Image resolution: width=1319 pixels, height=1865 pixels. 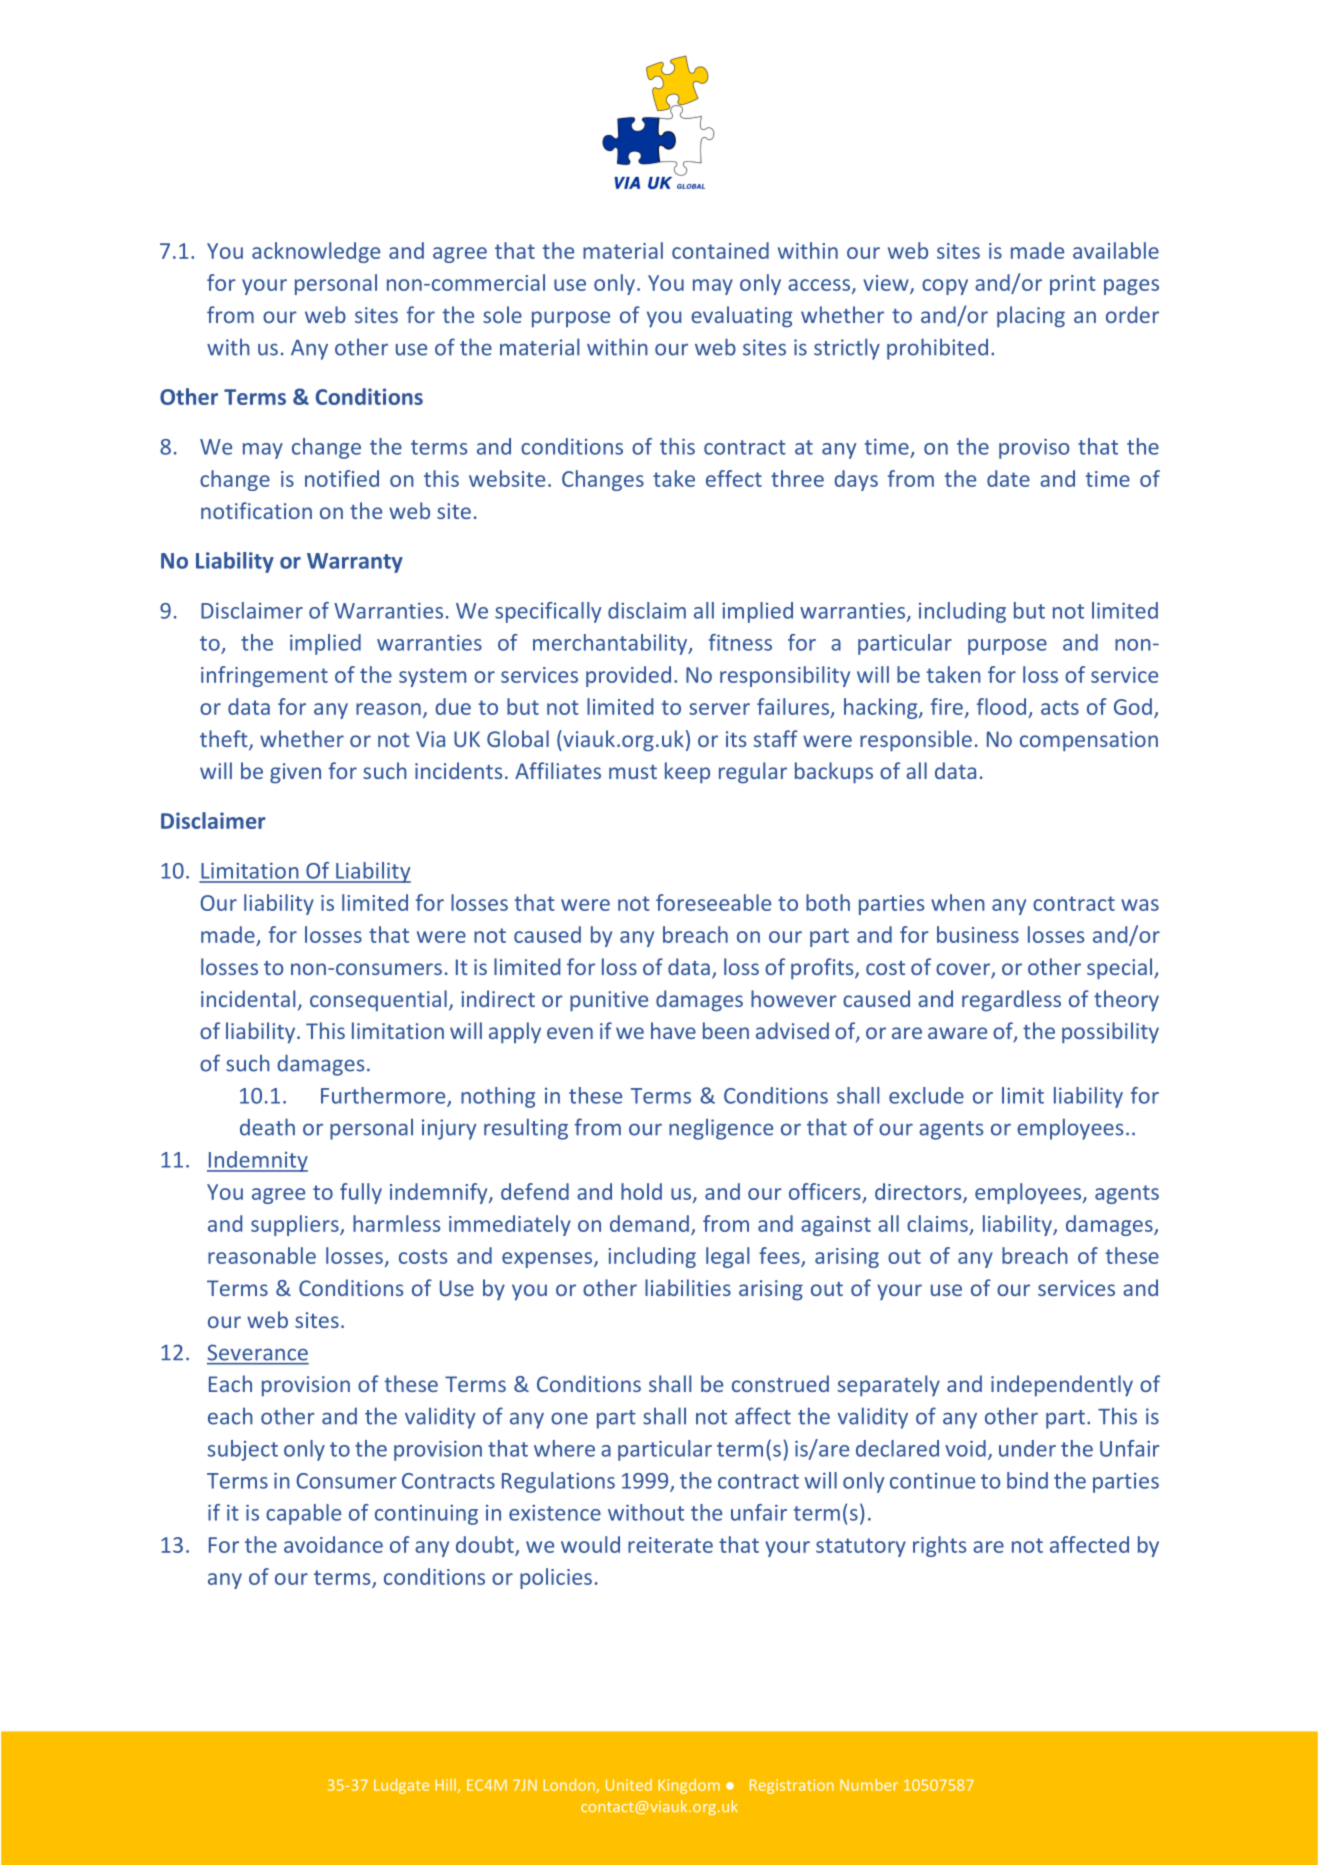 I want to click on given, so click(x=295, y=773).
